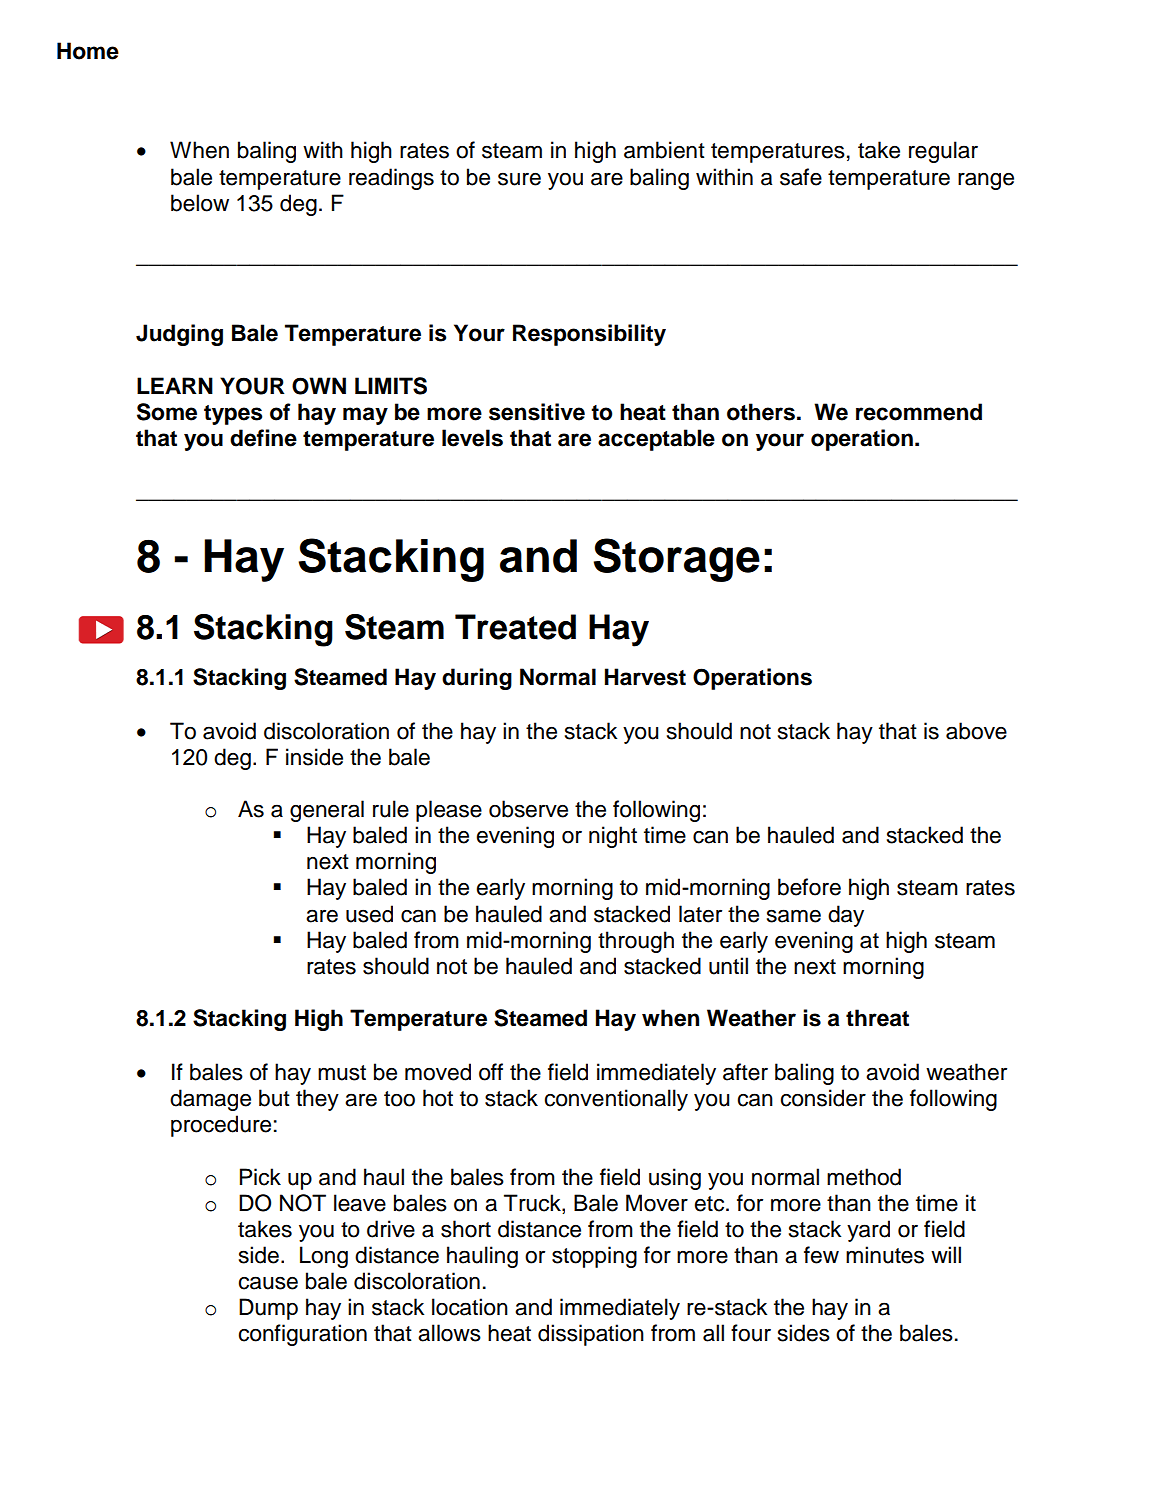 The height and width of the image is (1496, 1156). I want to click on Dump, so click(268, 1309).
